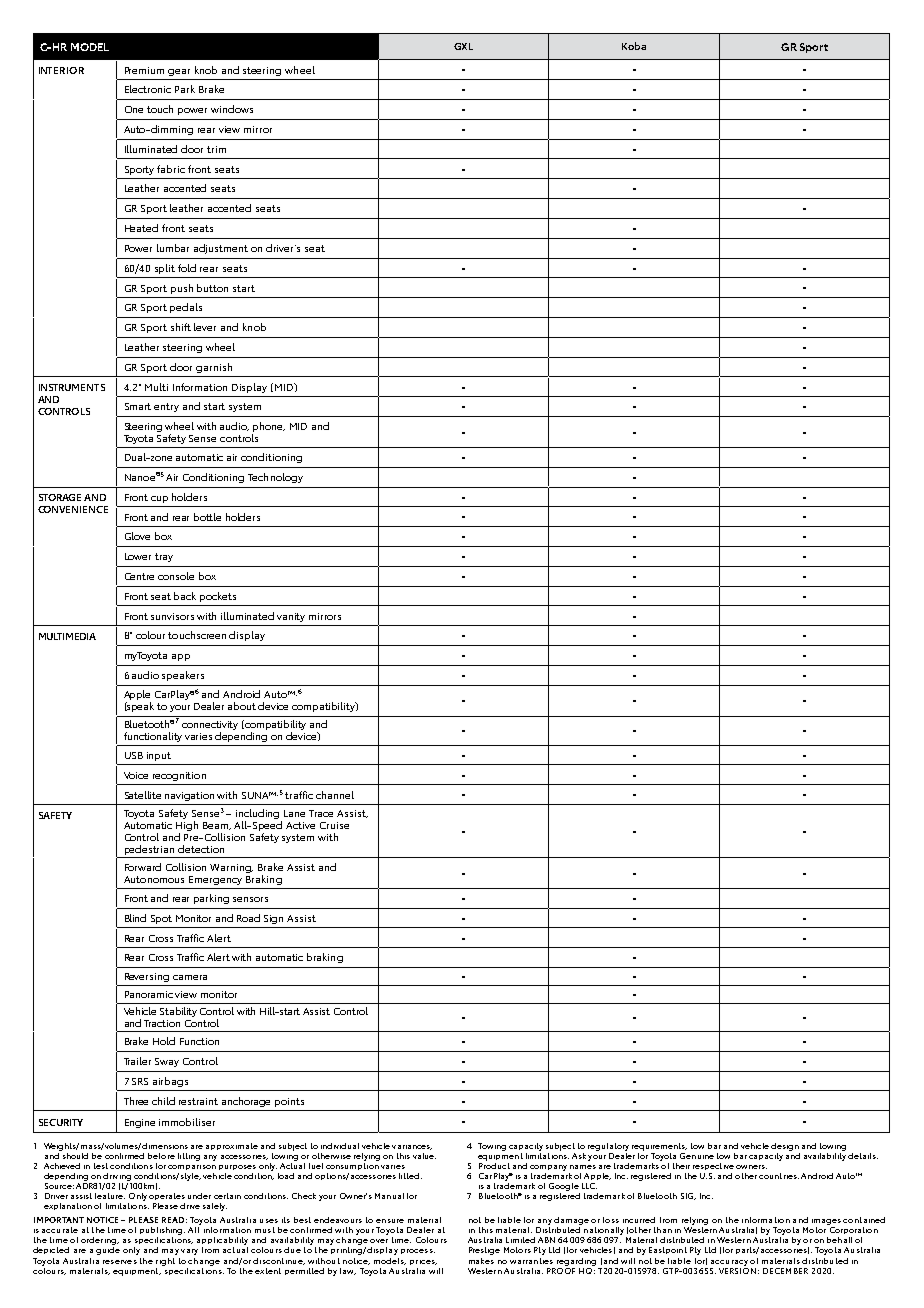  What do you see at coordinates (785, 1271) in the screenshot?
I see `DECEMBER` at bounding box center [785, 1271].
